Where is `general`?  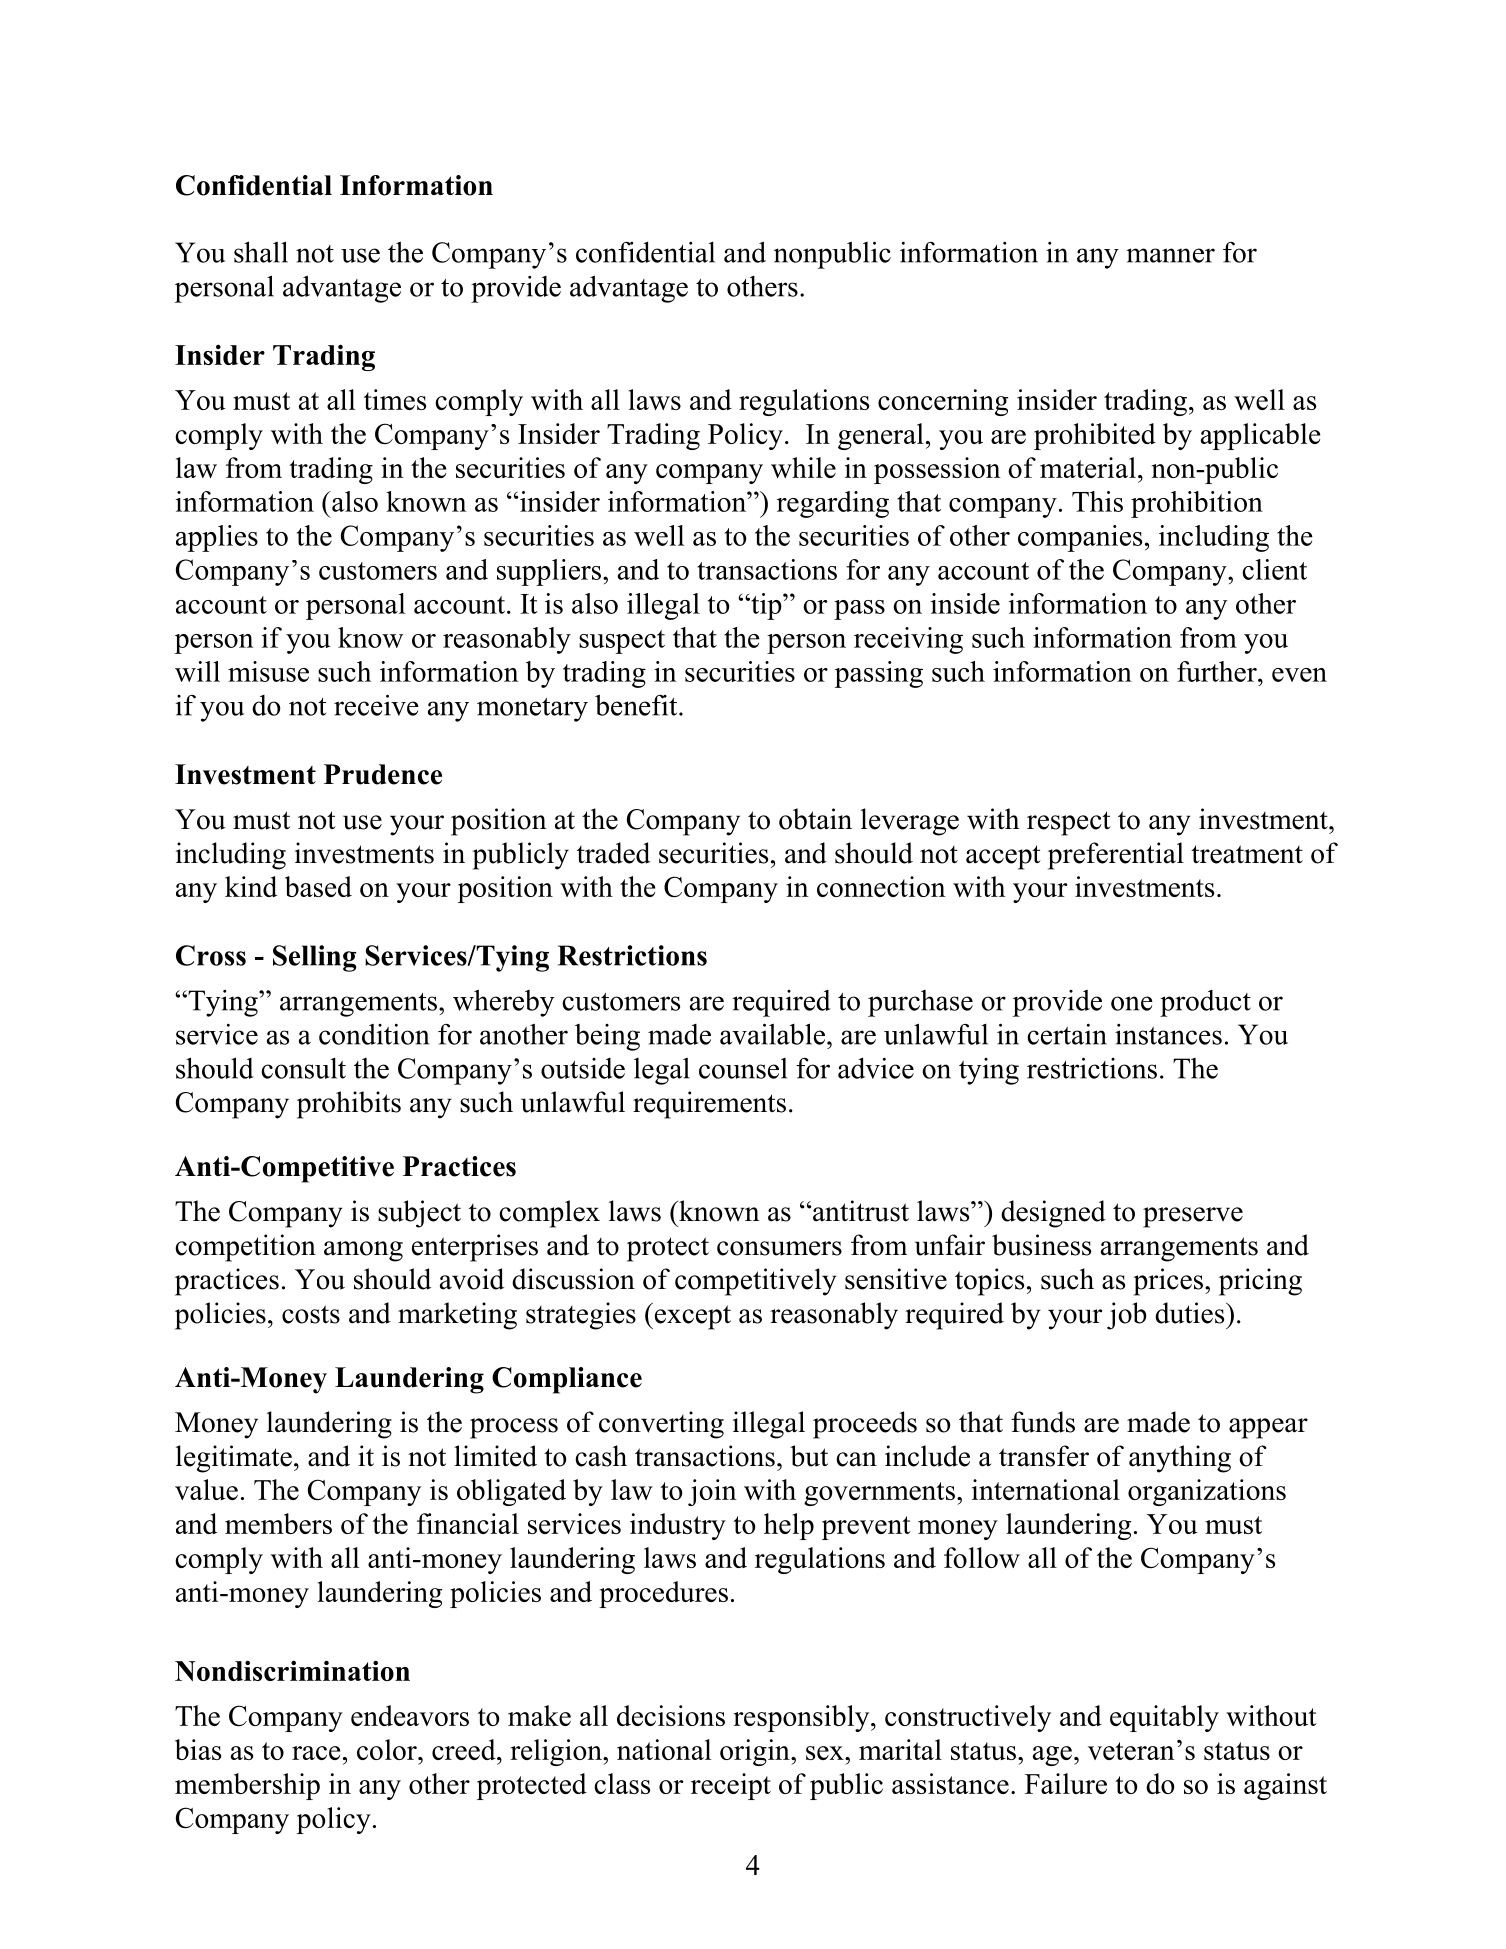 general is located at coordinates (881, 436).
